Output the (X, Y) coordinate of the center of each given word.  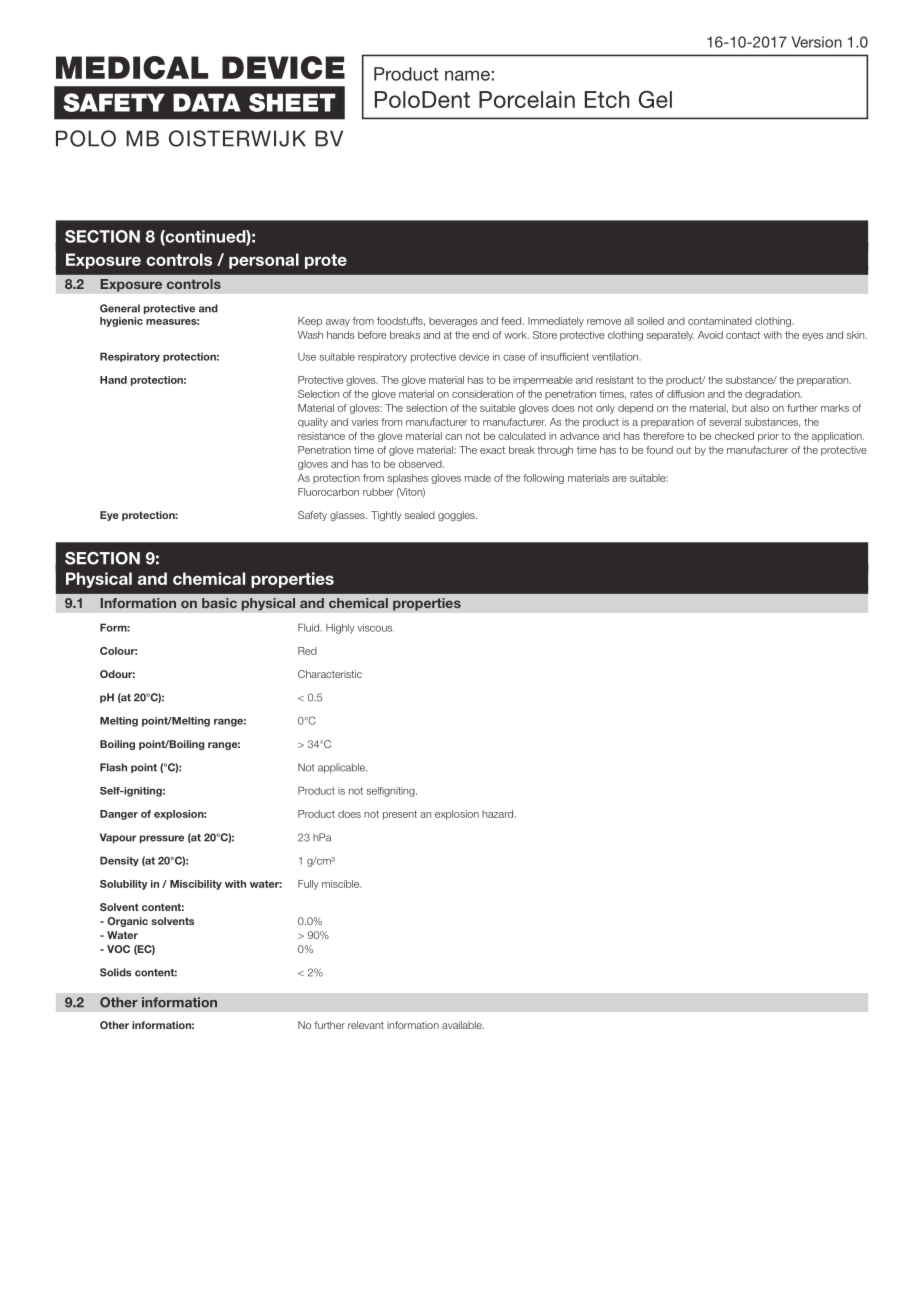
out (683, 450)
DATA (207, 102)
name (467, 75)
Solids (115, 972)
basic (219, 603)
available (463, 1025)
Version (816, 42)
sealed (420, 515)
